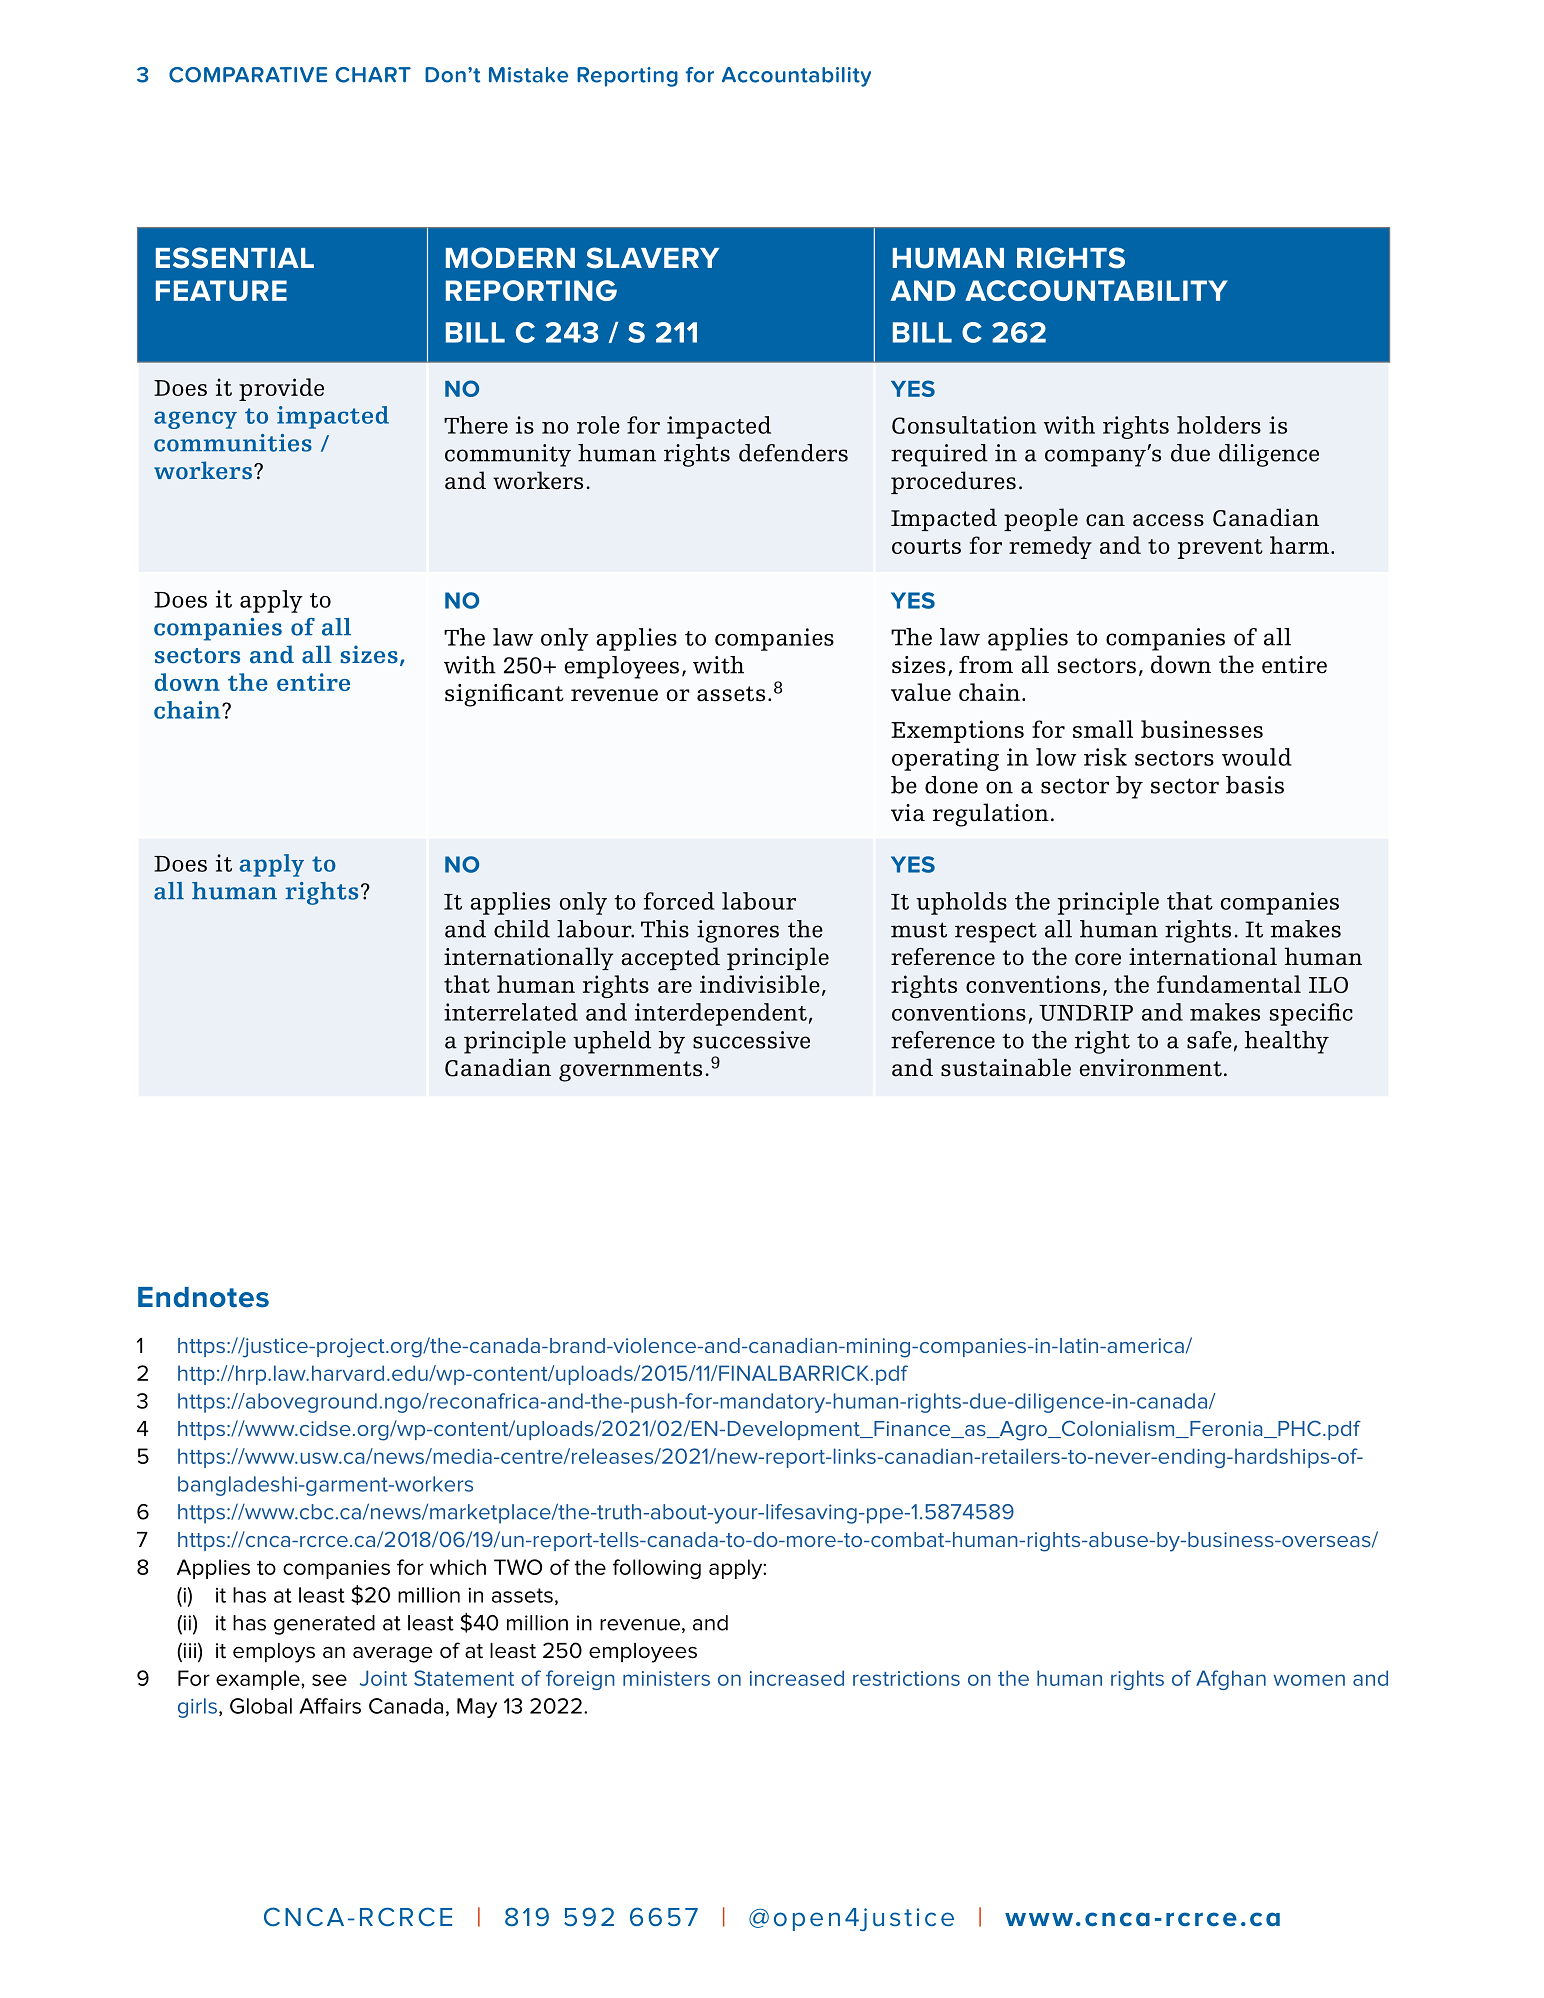  I want to click on CHART, so click(373, 75).
